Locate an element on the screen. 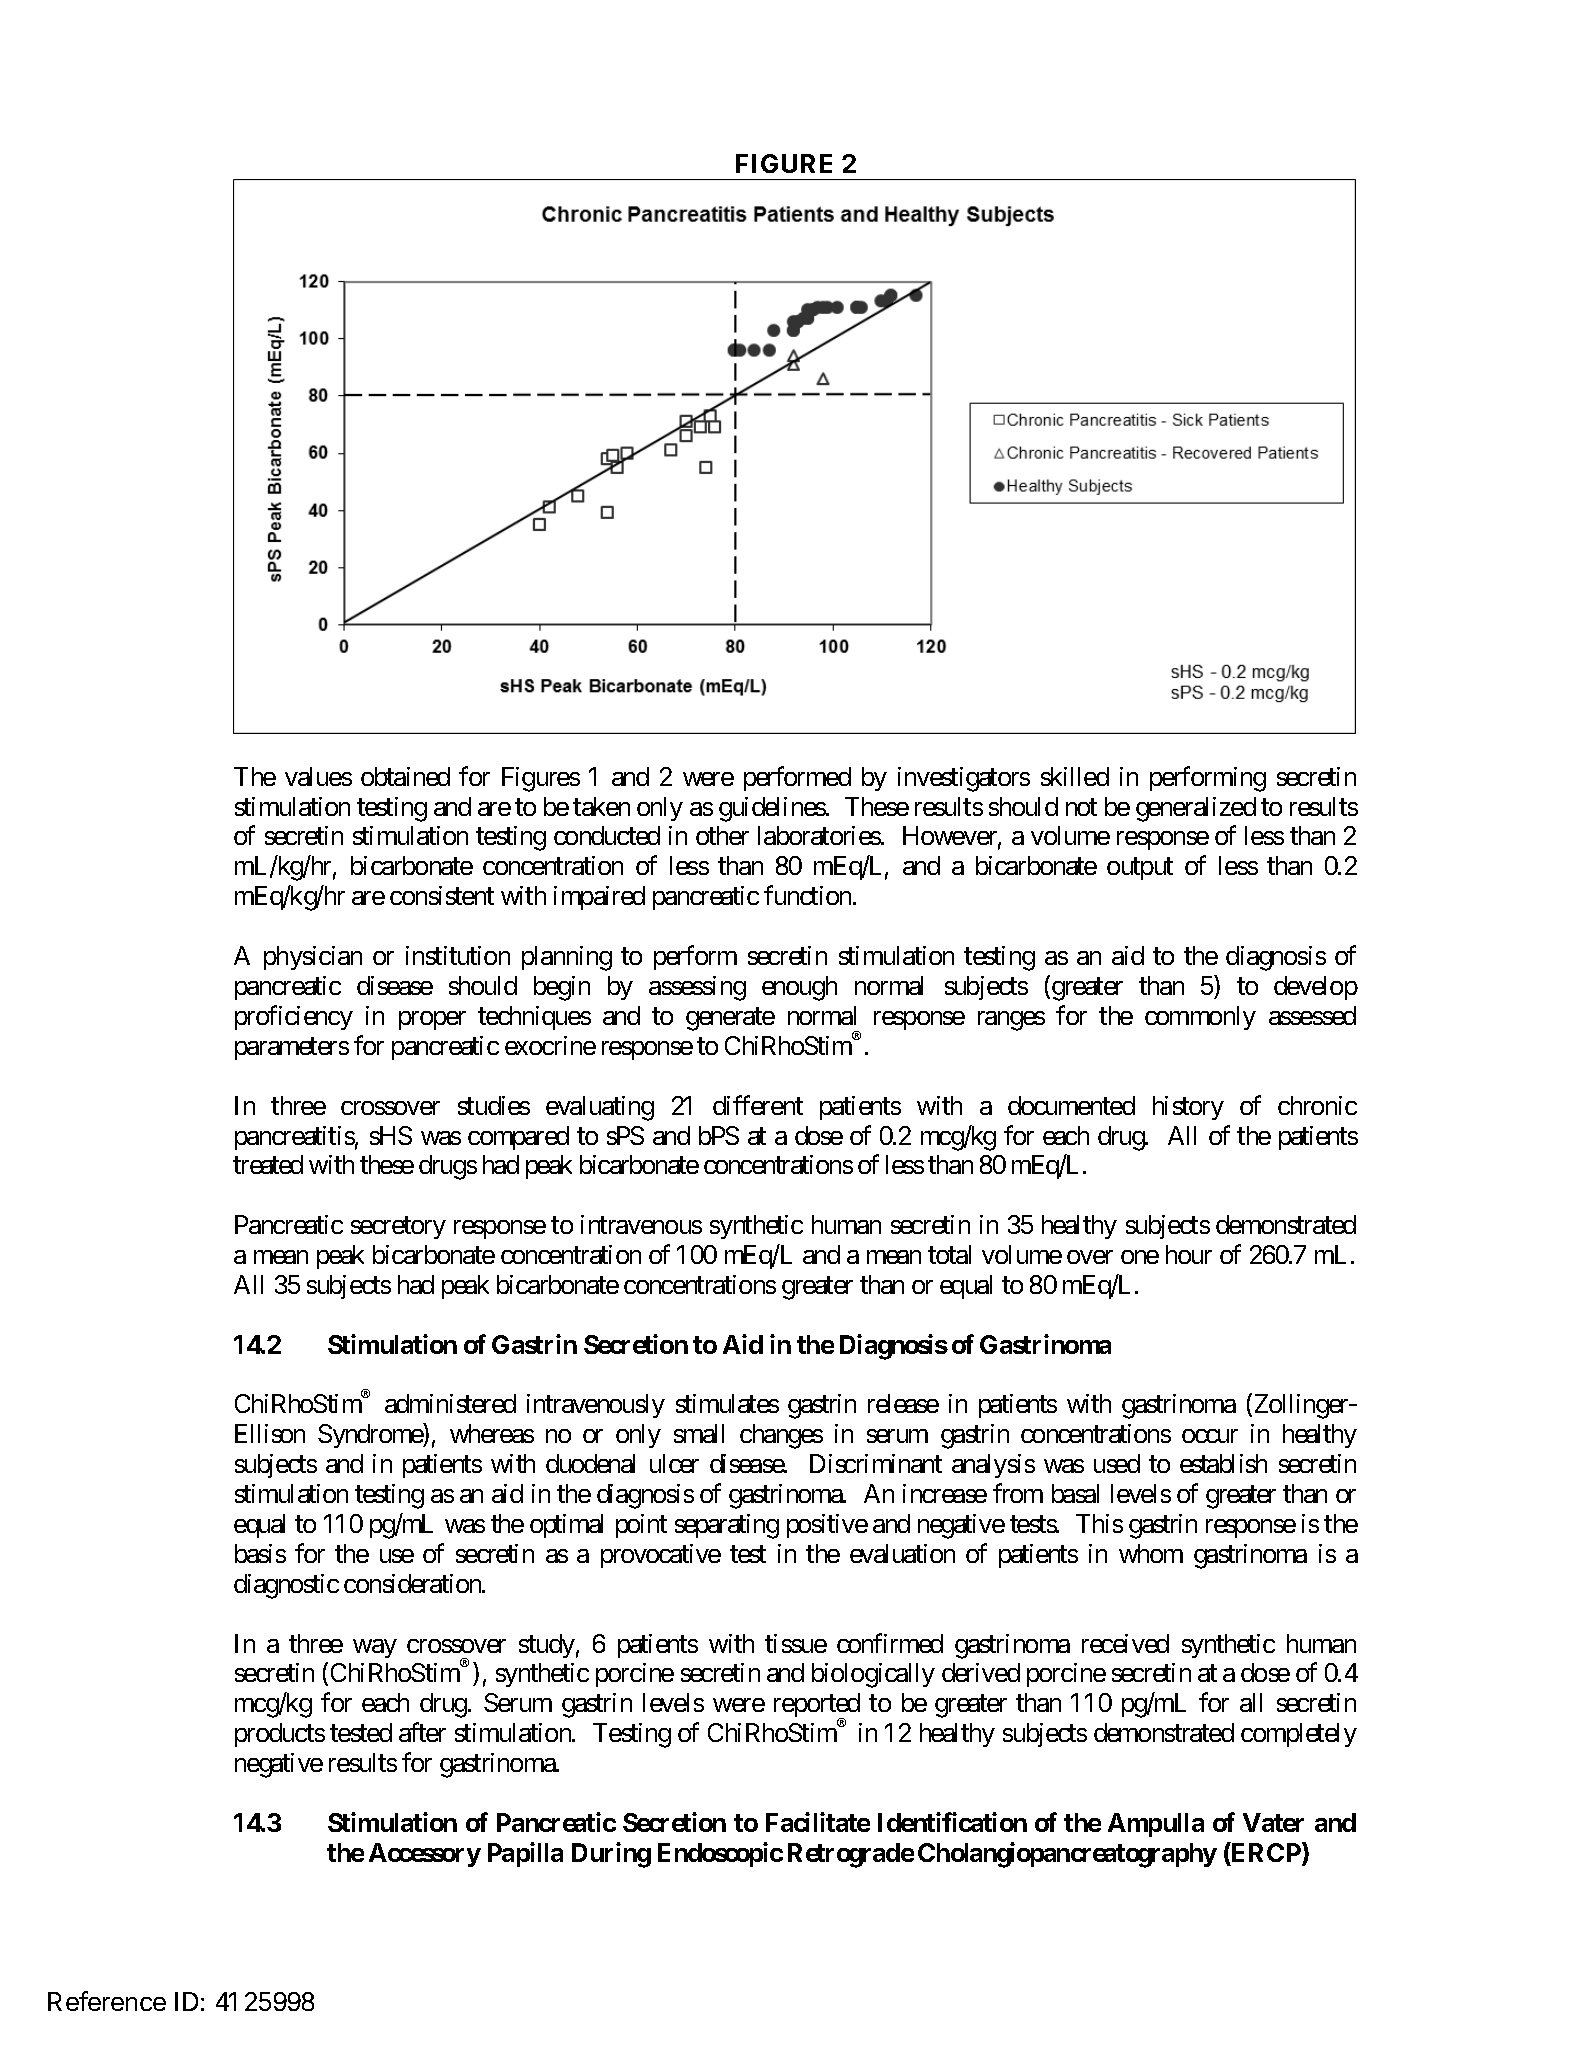 This screenshot has height=2058, width=1590. way is located at coordinates (375, 1648).
